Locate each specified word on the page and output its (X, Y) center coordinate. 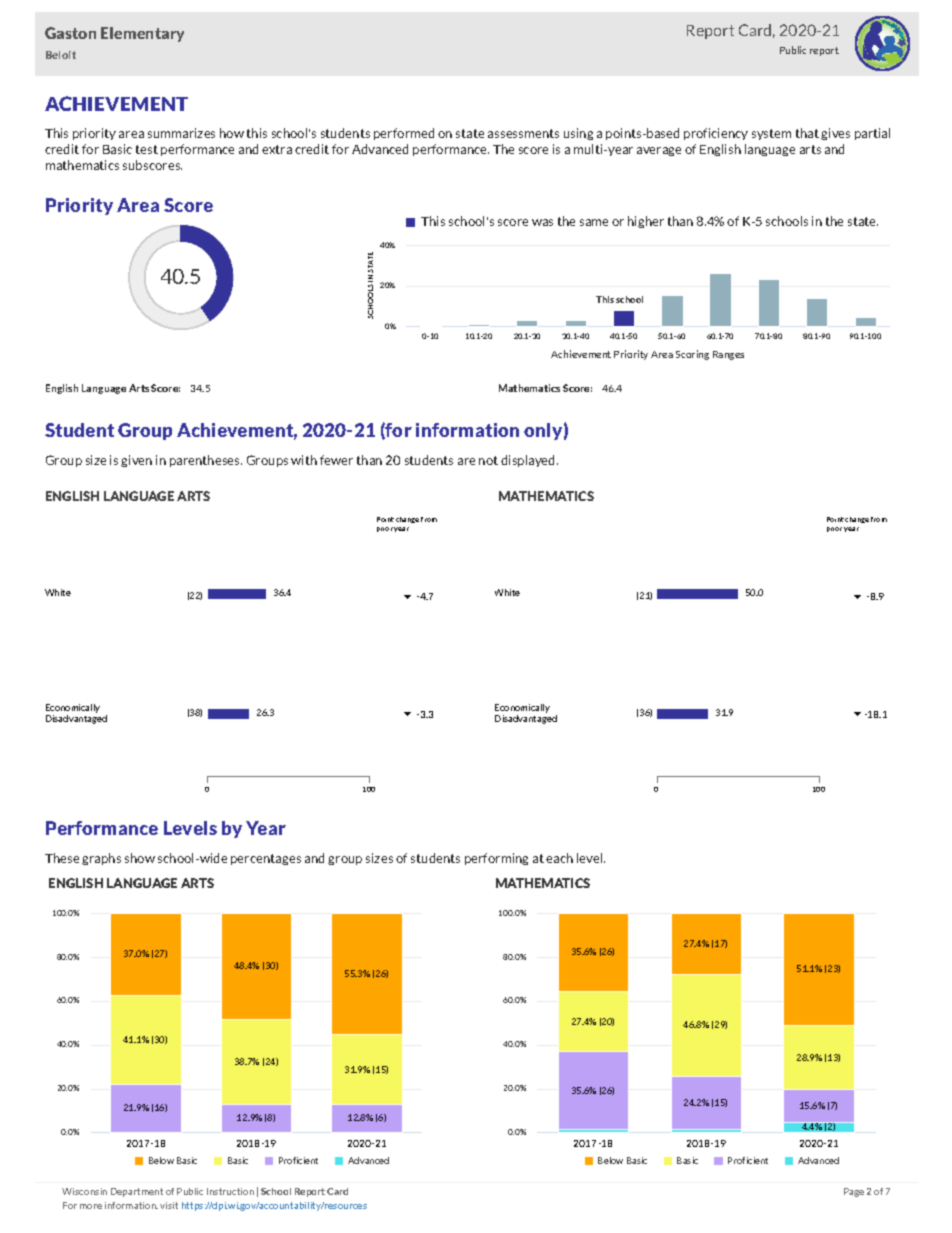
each (559, 858)
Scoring (692, 355)
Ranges (728, 355)
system (771, 134)
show (140, 858)
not (488, 460)
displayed (529, 461)
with (304, 460)
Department (137, 1192)
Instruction (230, 1191)
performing (496, 859)
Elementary (142, 34)
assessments (523, 133)
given (136, 461)
